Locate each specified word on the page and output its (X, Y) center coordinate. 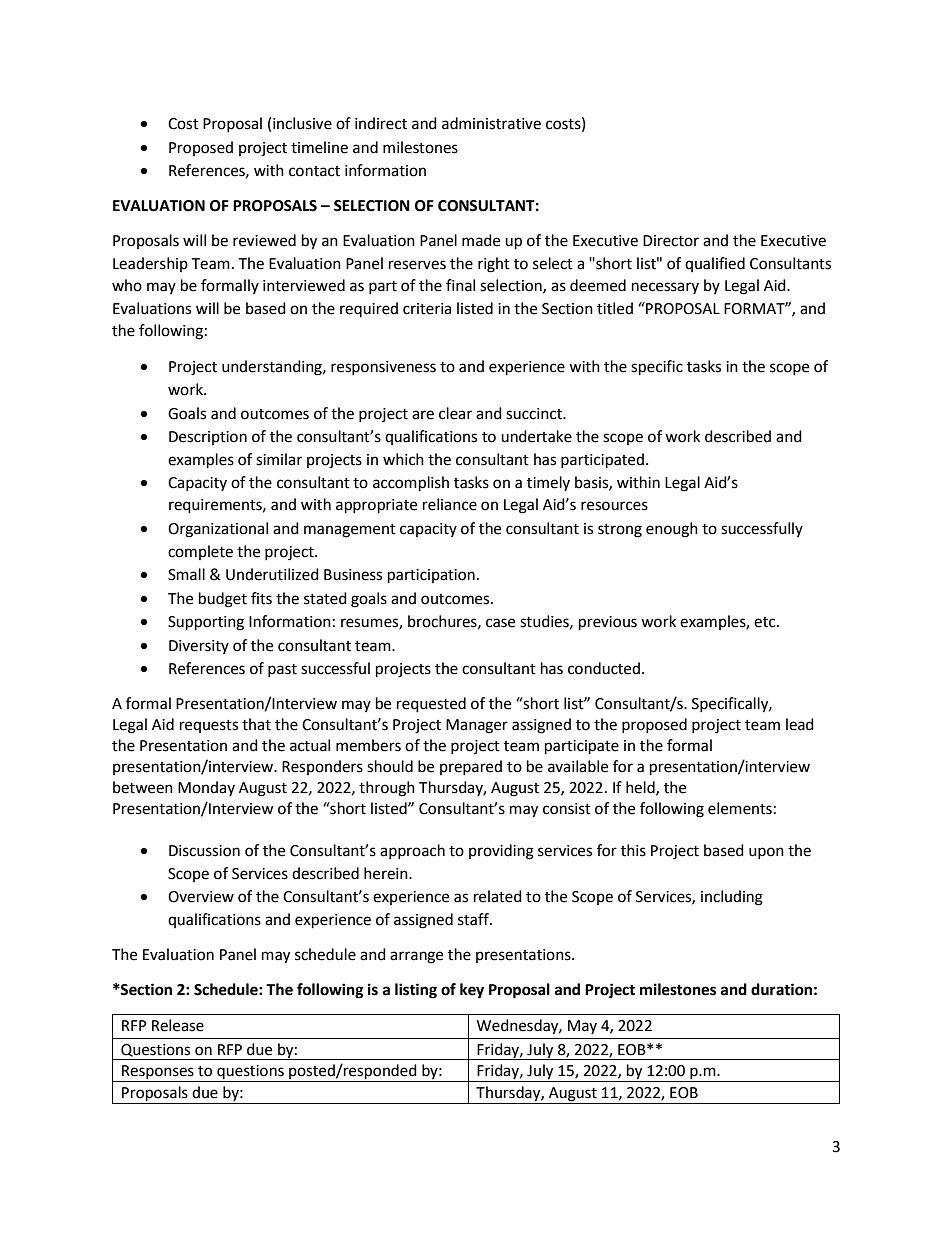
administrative (491, 123)
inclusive (302, 123)
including (732, 898)
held (641, 788)
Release (178, 1025)
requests (209, 726)
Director (671, 241)
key (472, 991)
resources (614, 506)
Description (208, 438)
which (403, 459)
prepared (471, 767)
